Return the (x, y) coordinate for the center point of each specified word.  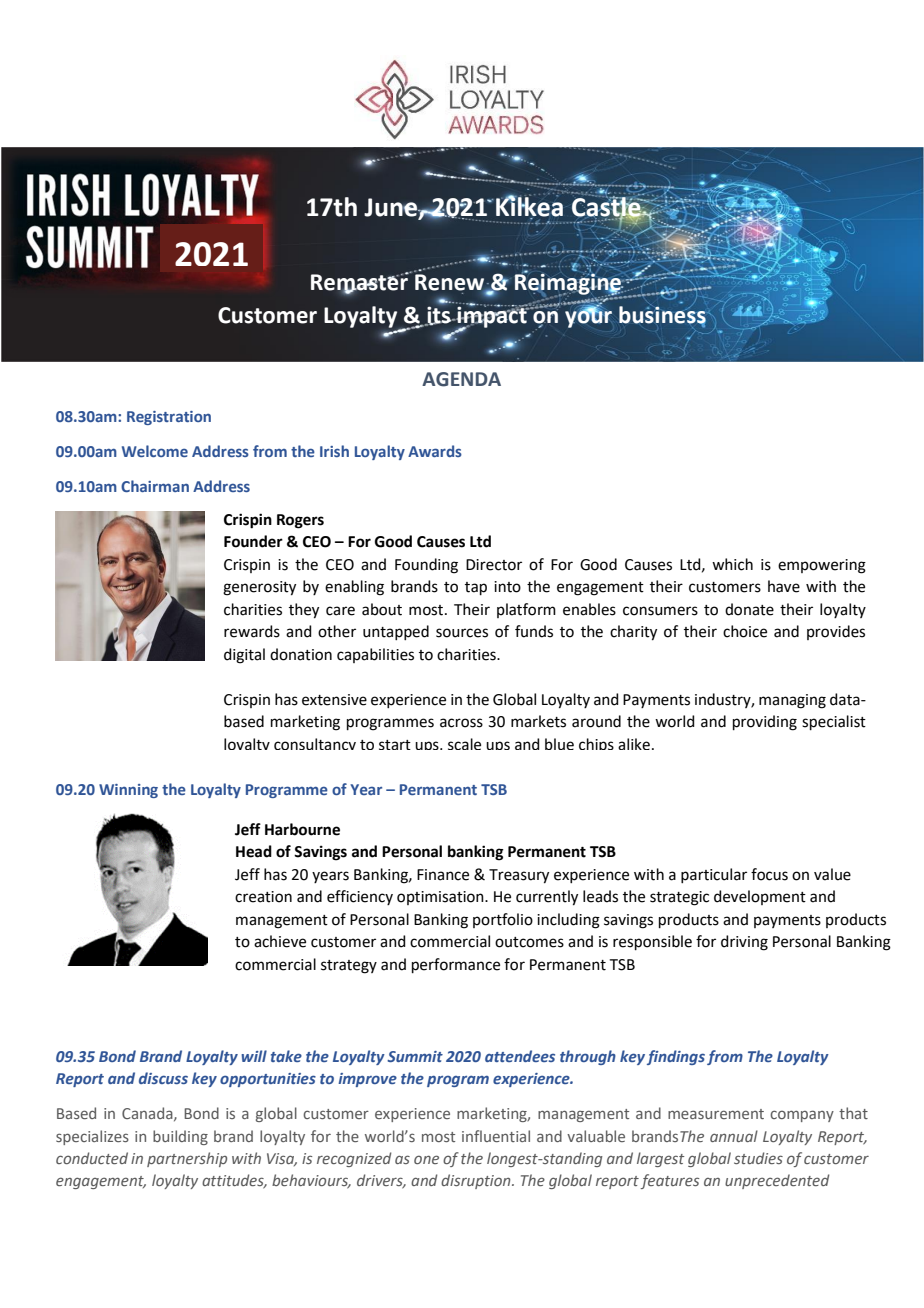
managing (792, 701)
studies (758, 1158)
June (391, 208)
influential (496, 1136)
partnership (187, 1159)
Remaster (360, 282)
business (663, 314)
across (461, 723)
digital (244, 656)
